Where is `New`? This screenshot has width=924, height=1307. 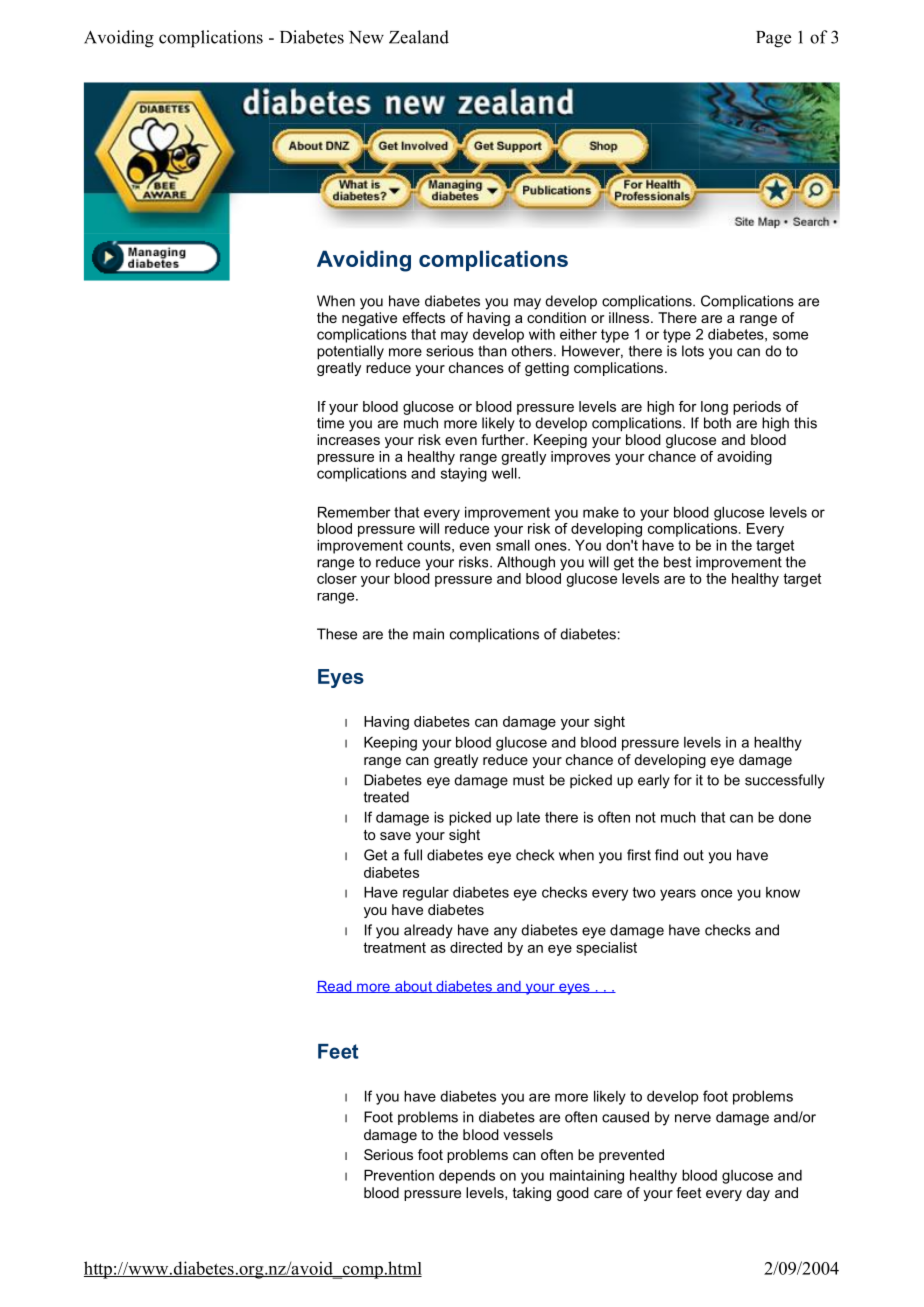 New is located at coordinates (366, 37).
